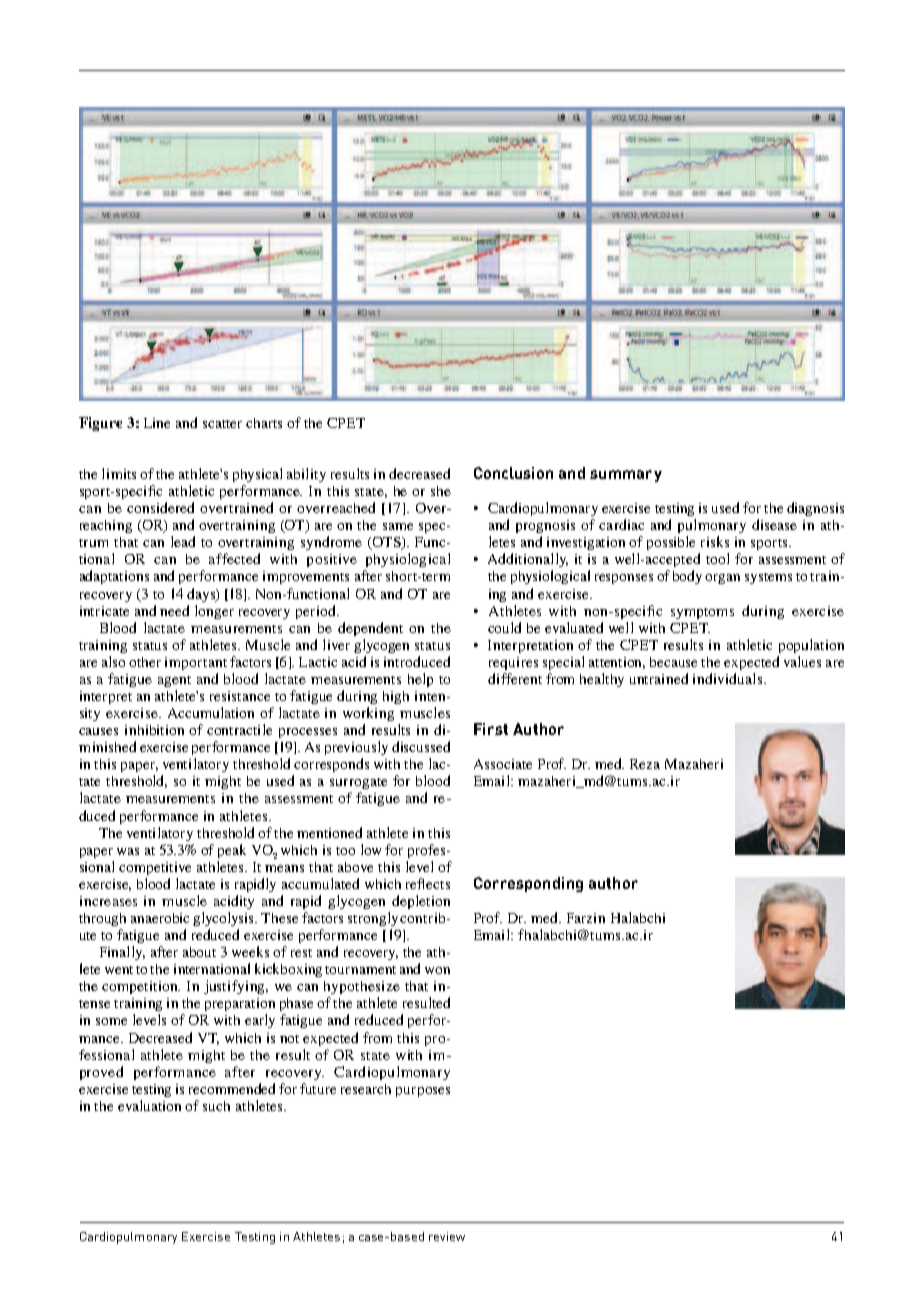 The image size is (924, 1308). Describe the element at coordinates (216, 1106) in the image. I see `such` at that location.
